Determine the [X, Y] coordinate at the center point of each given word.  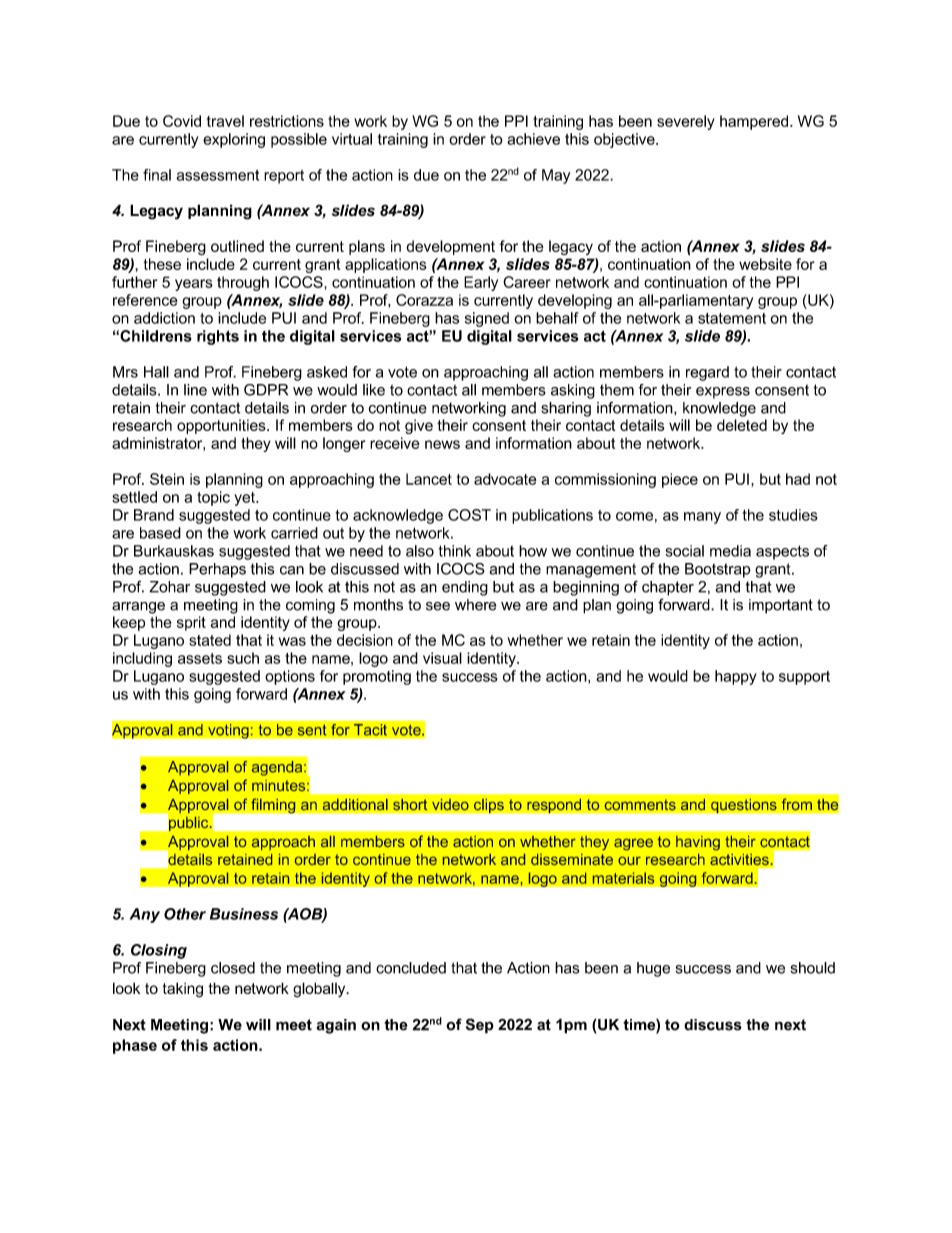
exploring [234, 140]
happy [736, 677]
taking [183, 990]
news [442, 444]
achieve [533, 139]
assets [200, 658]
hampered [755, 122]
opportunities [222, 426]
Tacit [370, 730]
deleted [742, 425]
